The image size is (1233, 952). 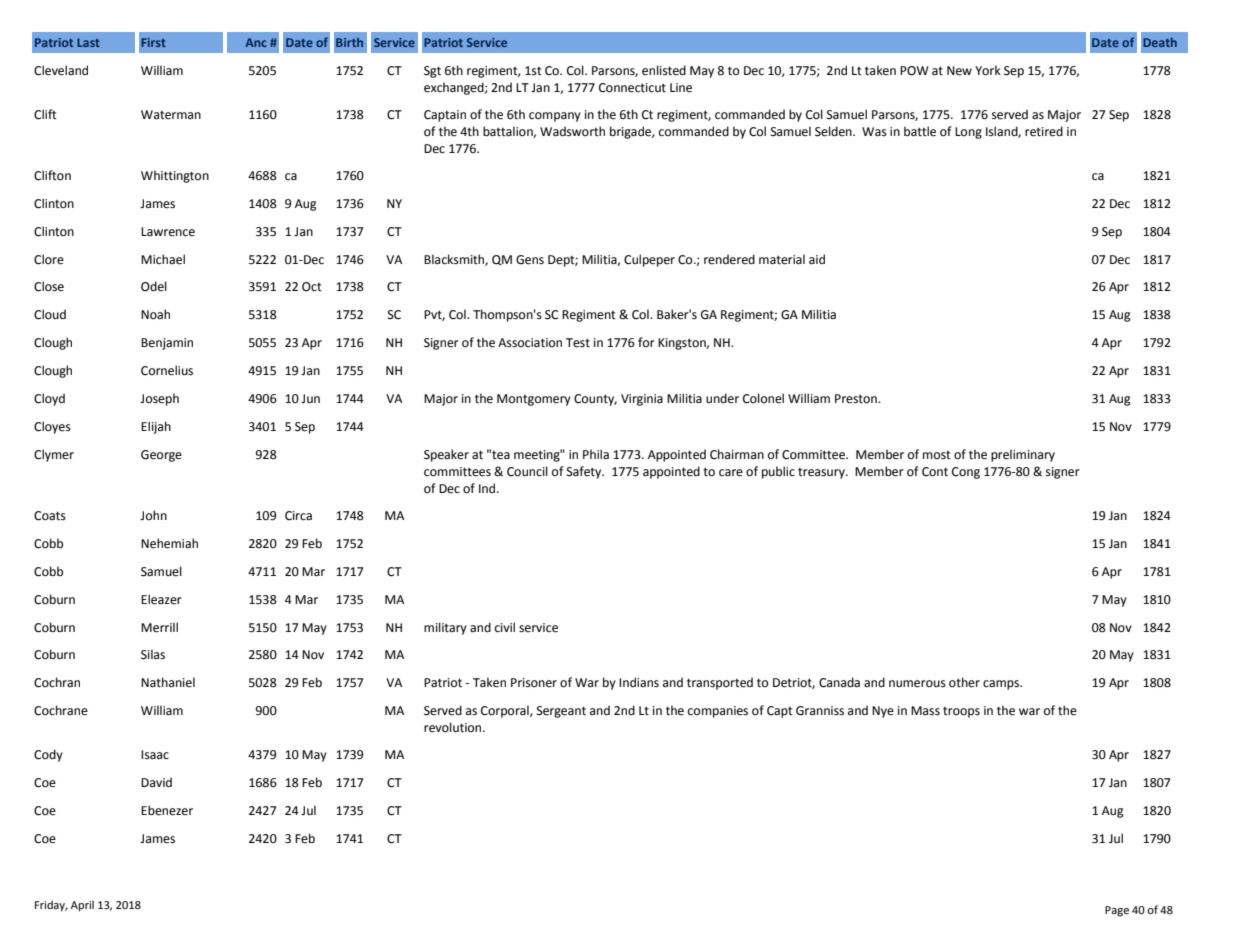 What do you see at coordinates (585, 472) in the image?
I see `Safety` at bounding box center [585, 472].
